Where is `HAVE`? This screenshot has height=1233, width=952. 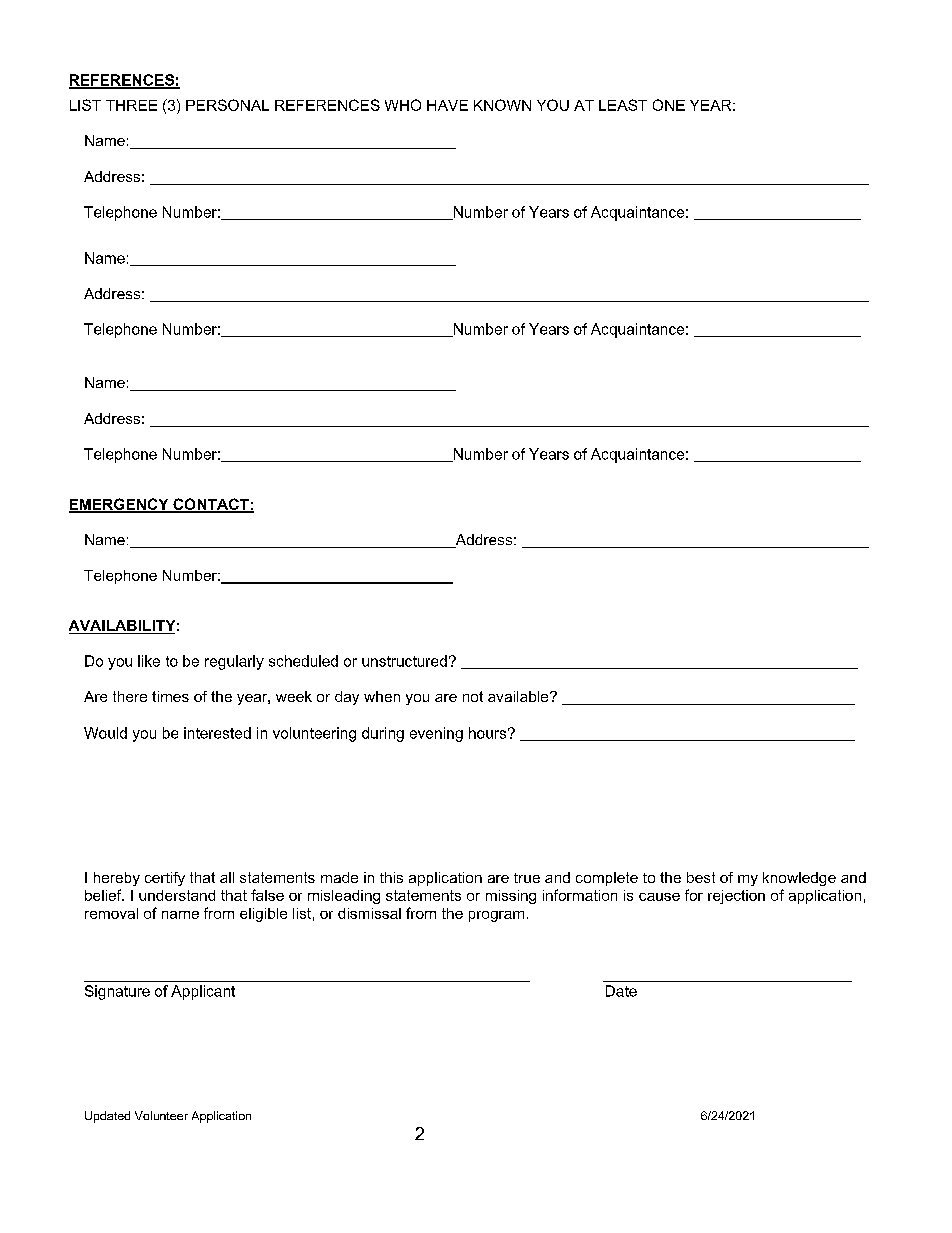
HAVE is located at coordinates (447, 105).
